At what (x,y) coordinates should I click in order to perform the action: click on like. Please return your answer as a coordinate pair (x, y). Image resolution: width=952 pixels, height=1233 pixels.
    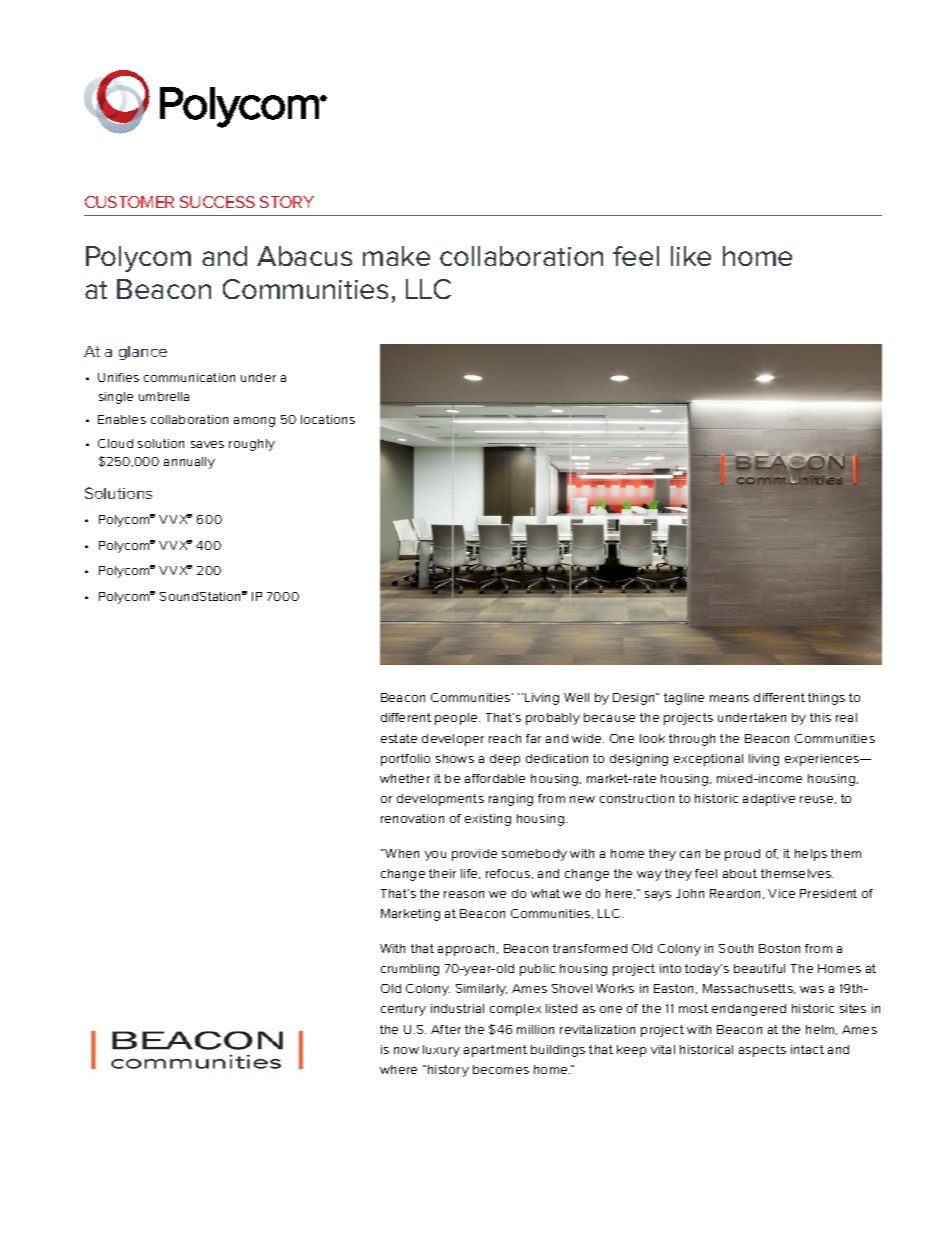
    Looking at the image, I should click on (691, 256).
